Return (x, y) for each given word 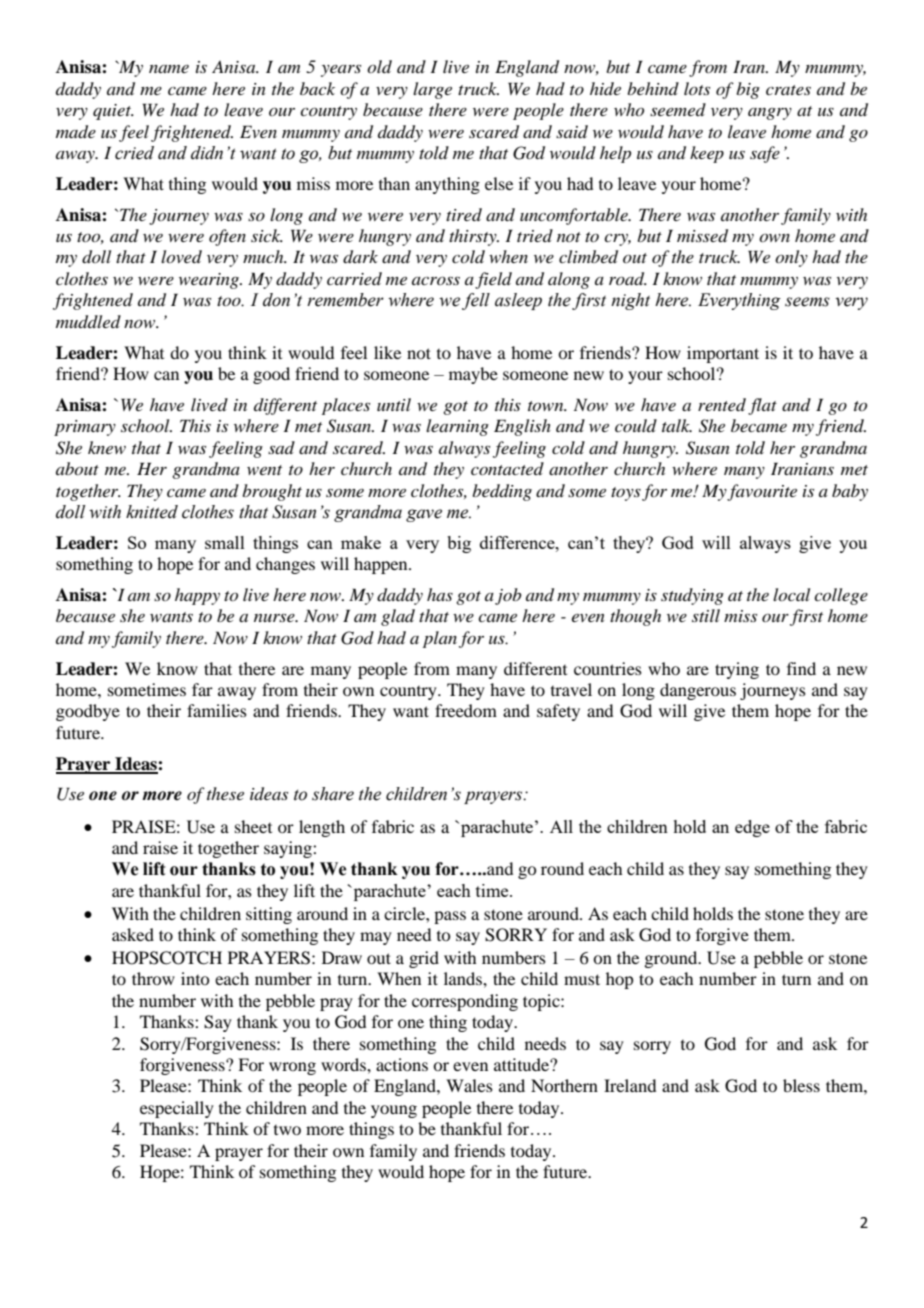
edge (752, 828)
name (169, 69)
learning (457, 427)
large (432, 90)
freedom (466, 710)
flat (762, 406)
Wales (469, 1085)
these (225, 793)
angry (770, 114)
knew (107, 447)
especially (177, 1109)
